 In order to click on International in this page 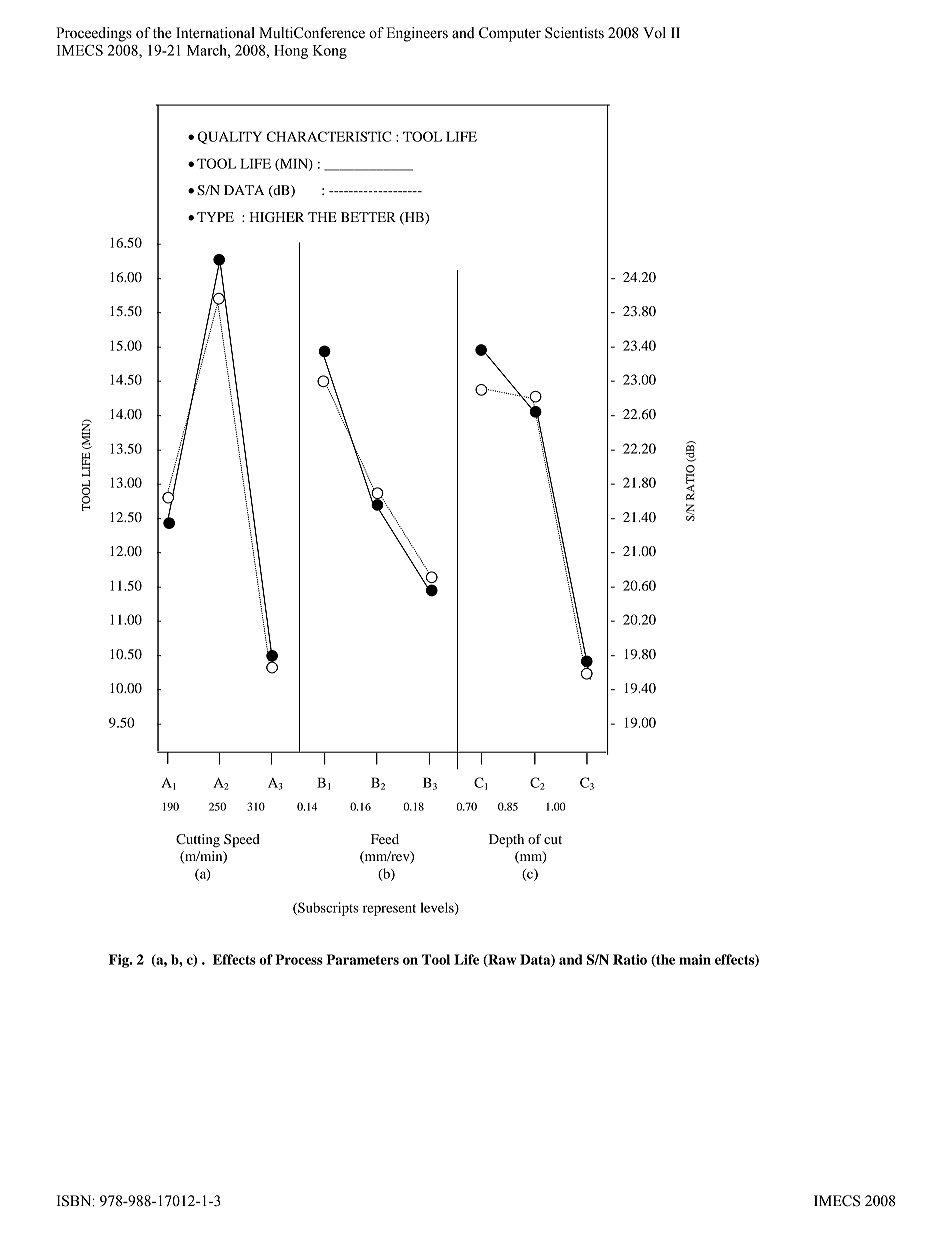, I will do `click(215, 33)`.
